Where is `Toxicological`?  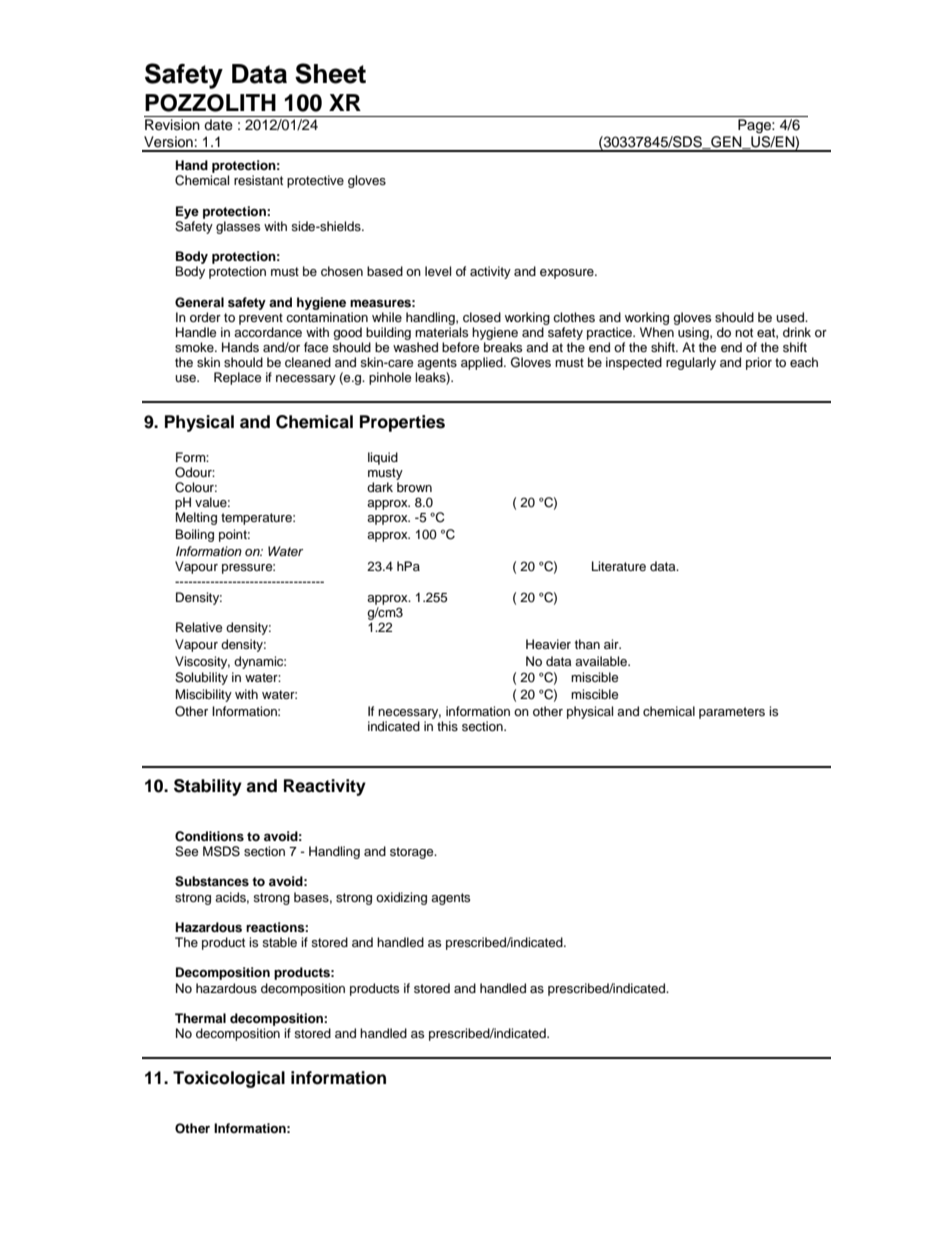
Toxicological is located at coordinates (229, 1079).
